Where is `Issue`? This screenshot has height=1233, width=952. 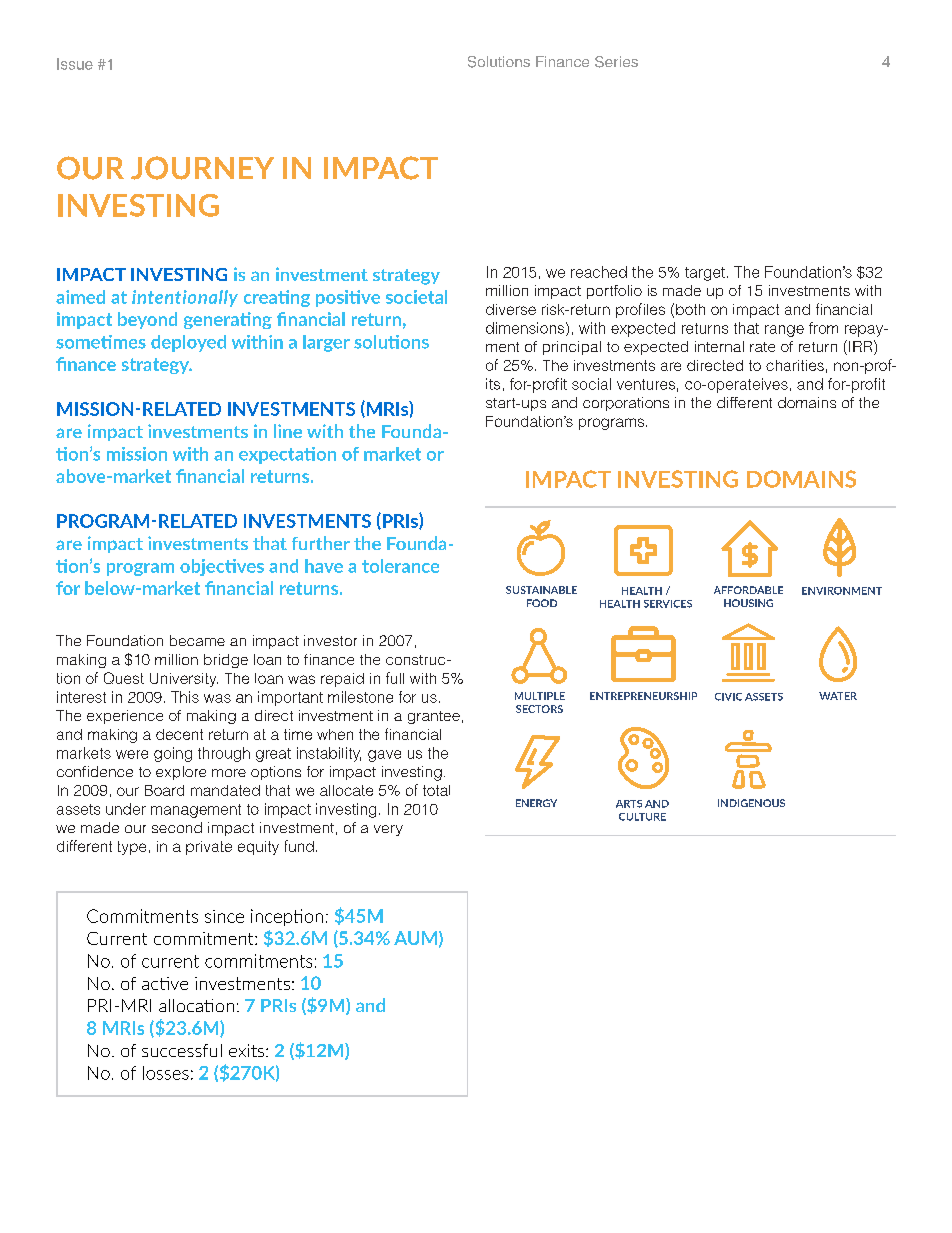 Issue is located at coordinates (75, 64).
